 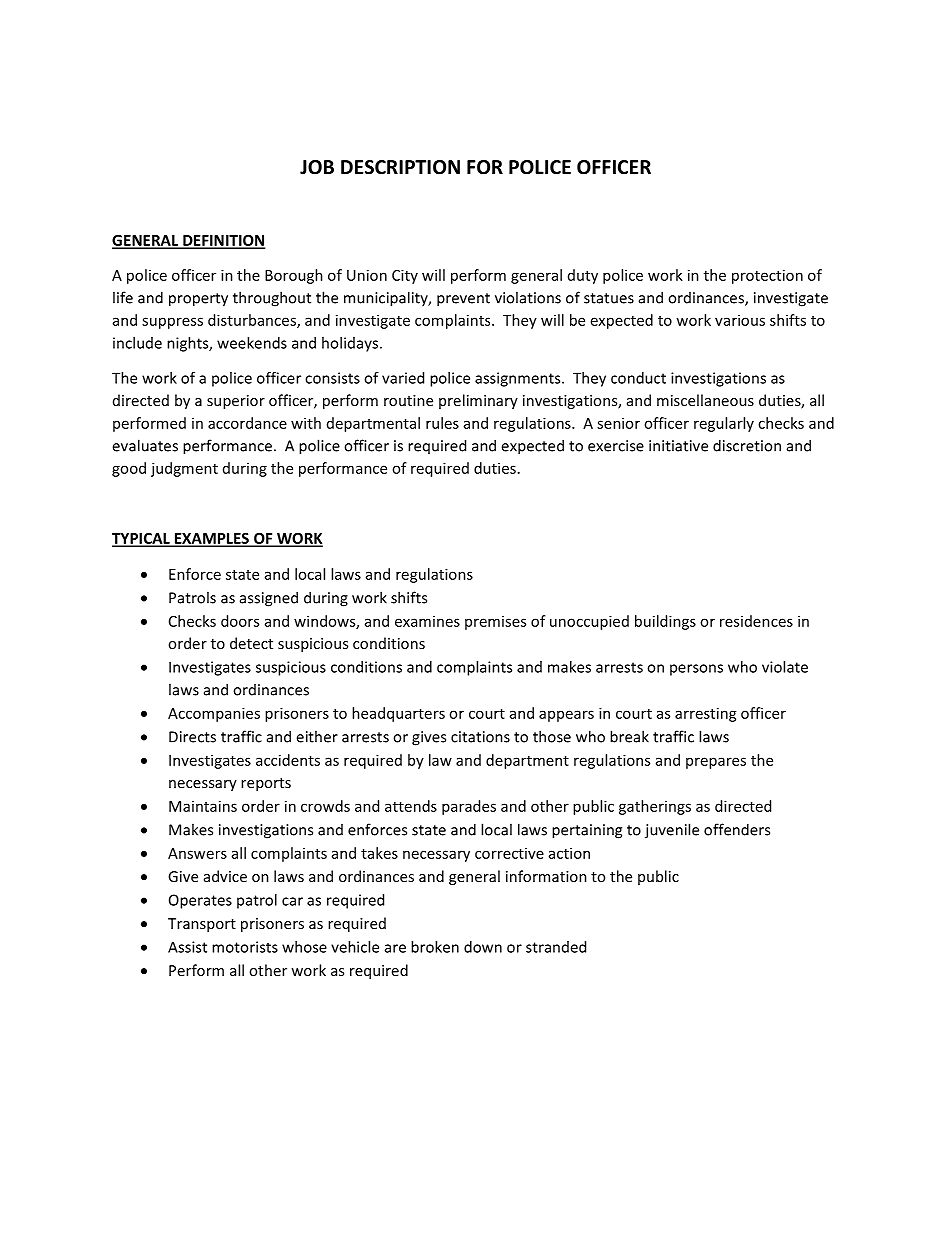 What do you see at coordinates (435, 947) in the page?
I see `broken` at bounding box center [435, 947].
